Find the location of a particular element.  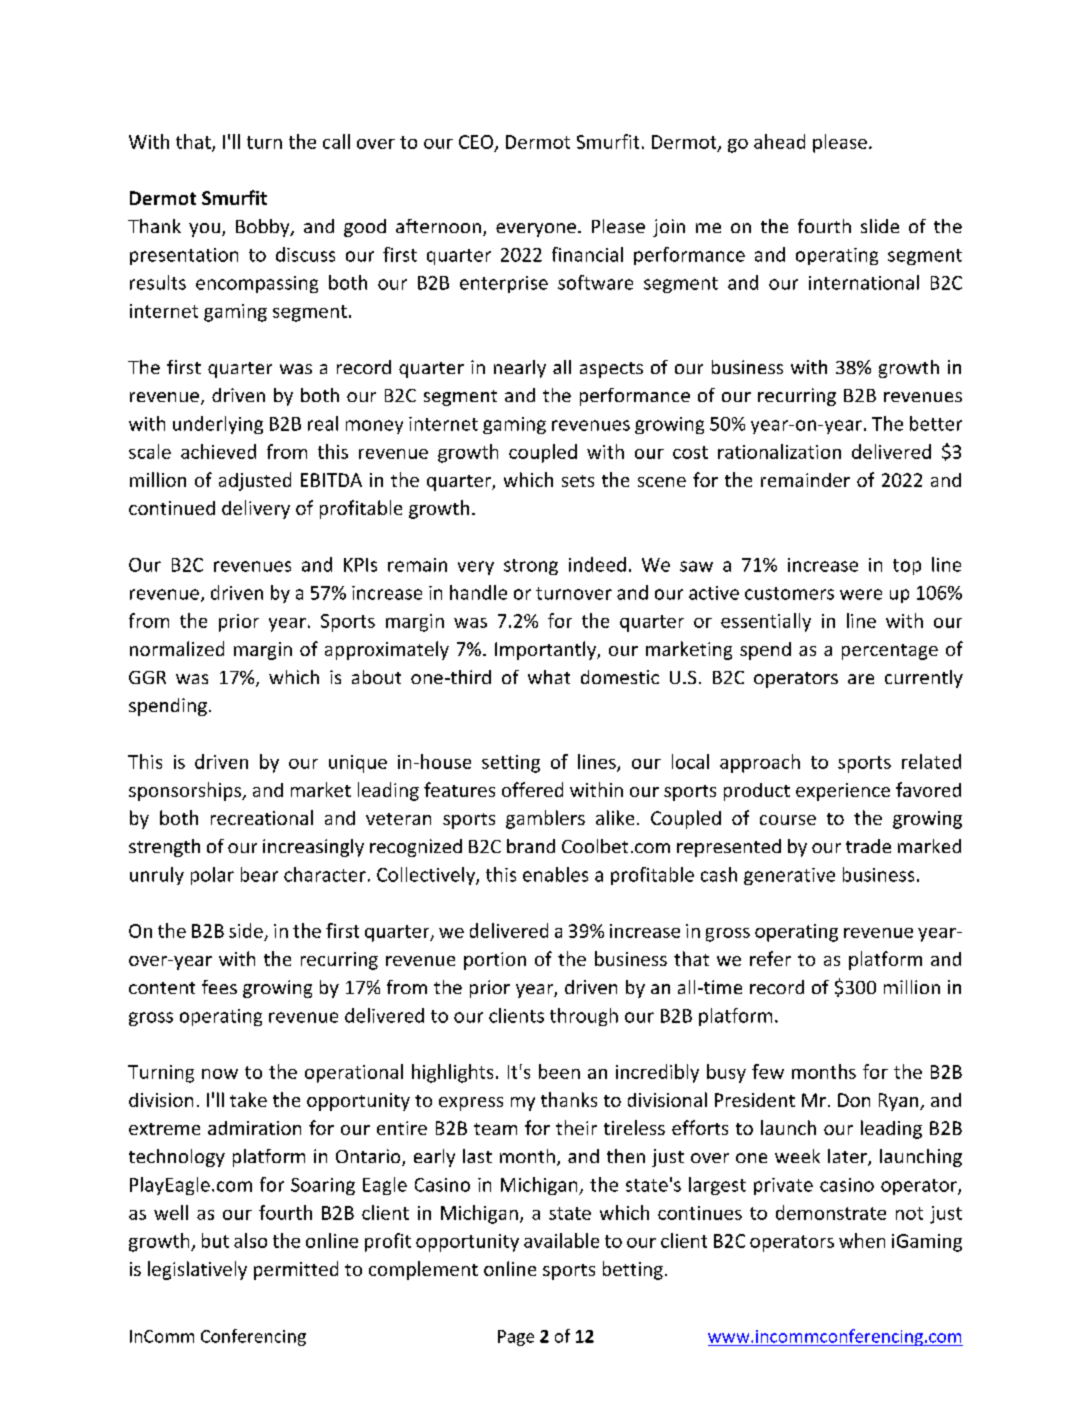

Page is located at coordinates (516, 1338).
